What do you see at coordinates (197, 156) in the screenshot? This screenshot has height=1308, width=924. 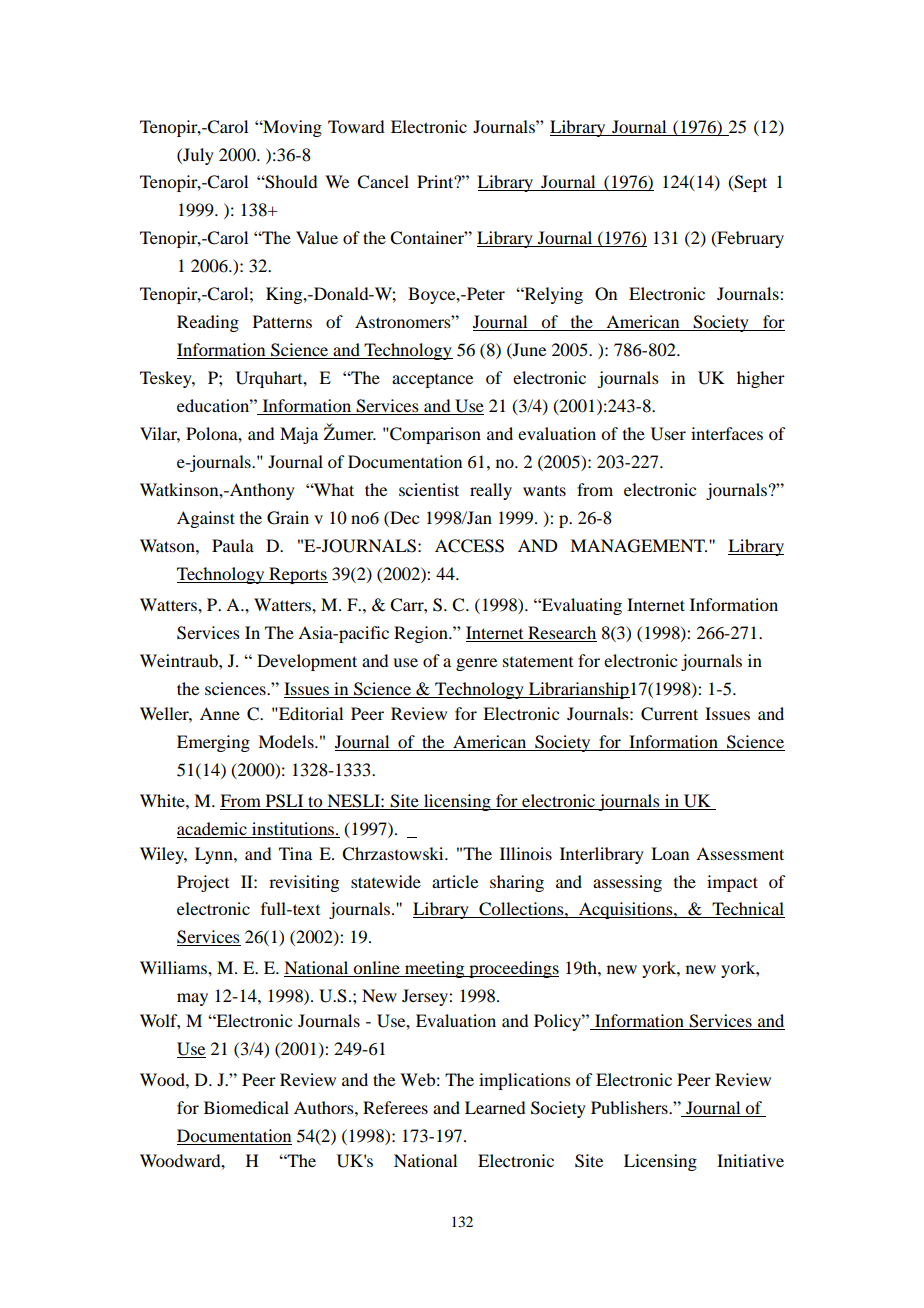 I see `July` at bounding box center [197, 156].
